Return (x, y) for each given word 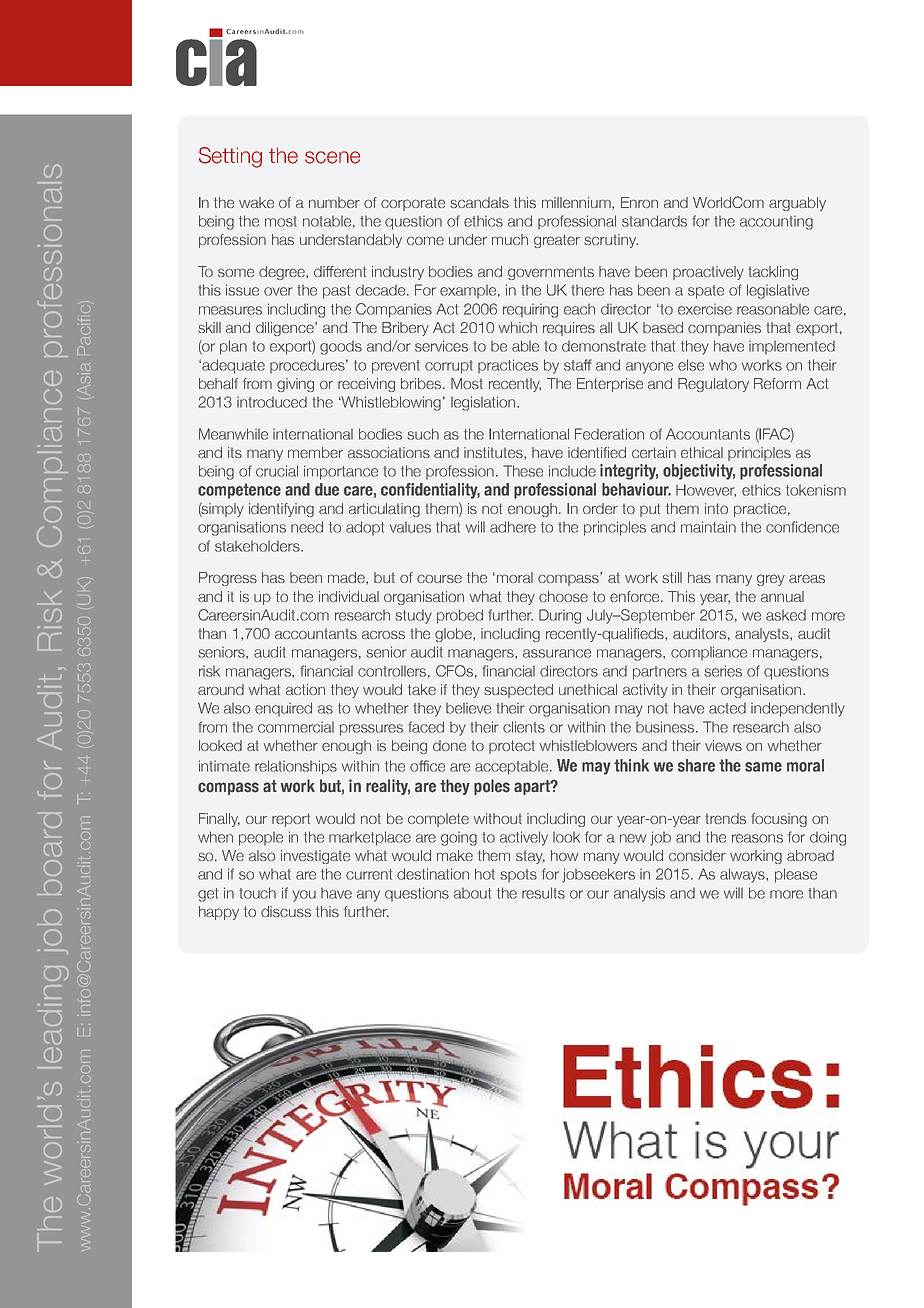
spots (518, 876)
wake (256, 202)
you (304, 896)
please (796, 875)
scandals (479, 202)
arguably (797, 204)
